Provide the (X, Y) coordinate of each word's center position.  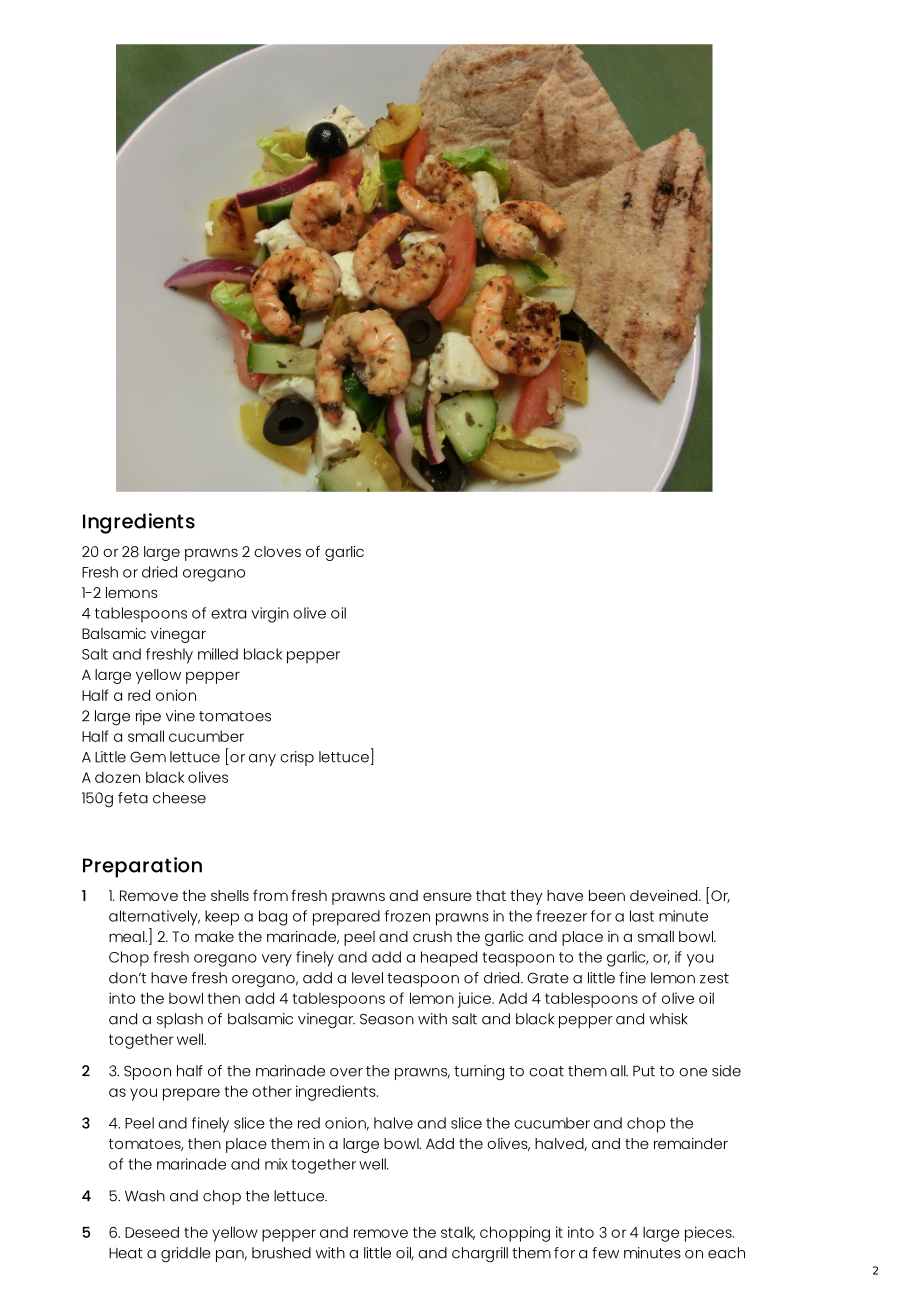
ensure (447, 896)
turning (479, 1073)
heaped (449, 959)
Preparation (142, 867)
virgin (270, 615)
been (607, 895)
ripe (148, 717)
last (642, 916)
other (272, 1091)
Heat (126, 1253)
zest (714, 978)
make (214, 936)
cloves (277, 551)
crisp (297, 758)
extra (228, 613)
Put (644, 1071)
